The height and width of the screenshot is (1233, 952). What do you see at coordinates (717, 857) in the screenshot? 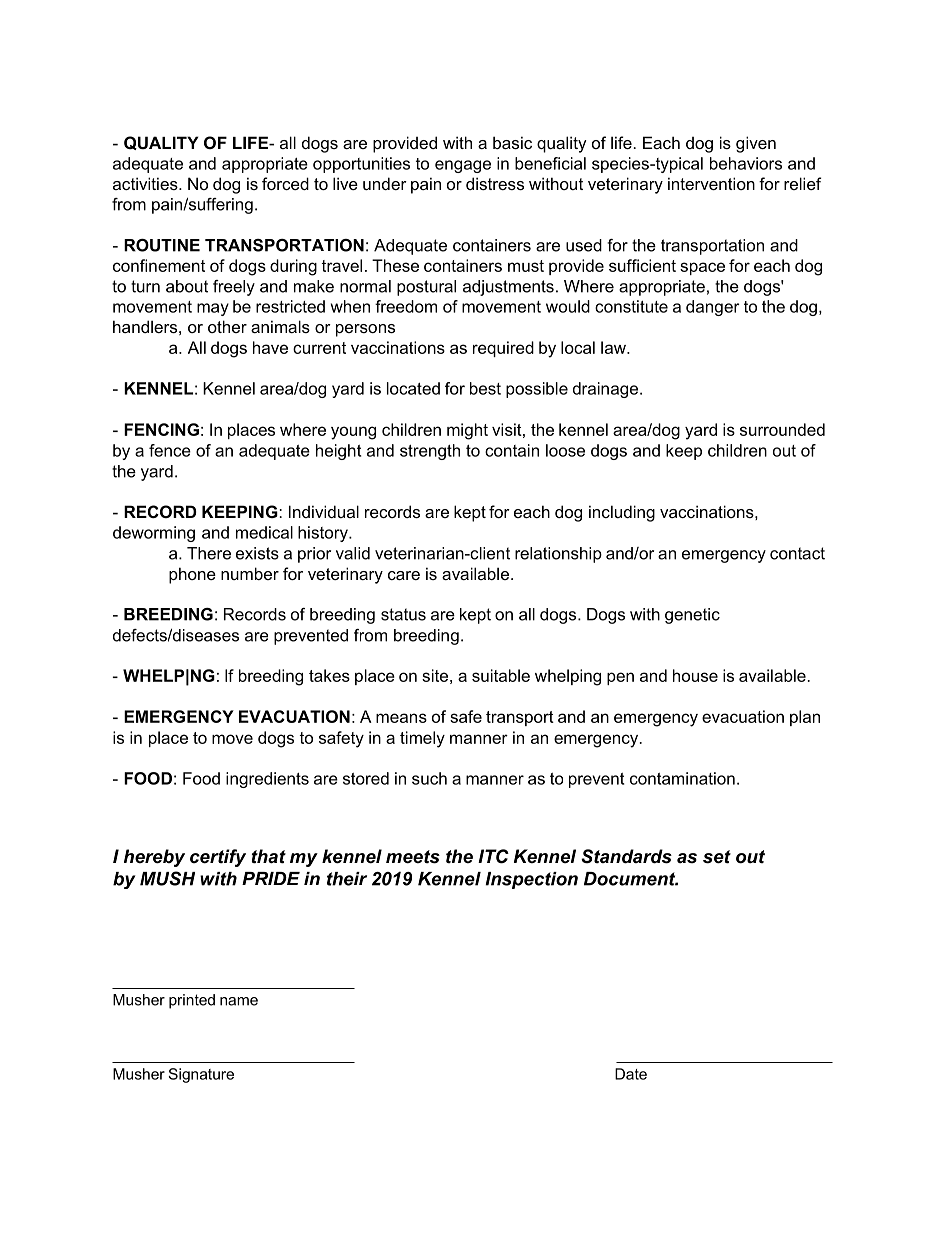
I see `set` at bounding box center [717, 857].
